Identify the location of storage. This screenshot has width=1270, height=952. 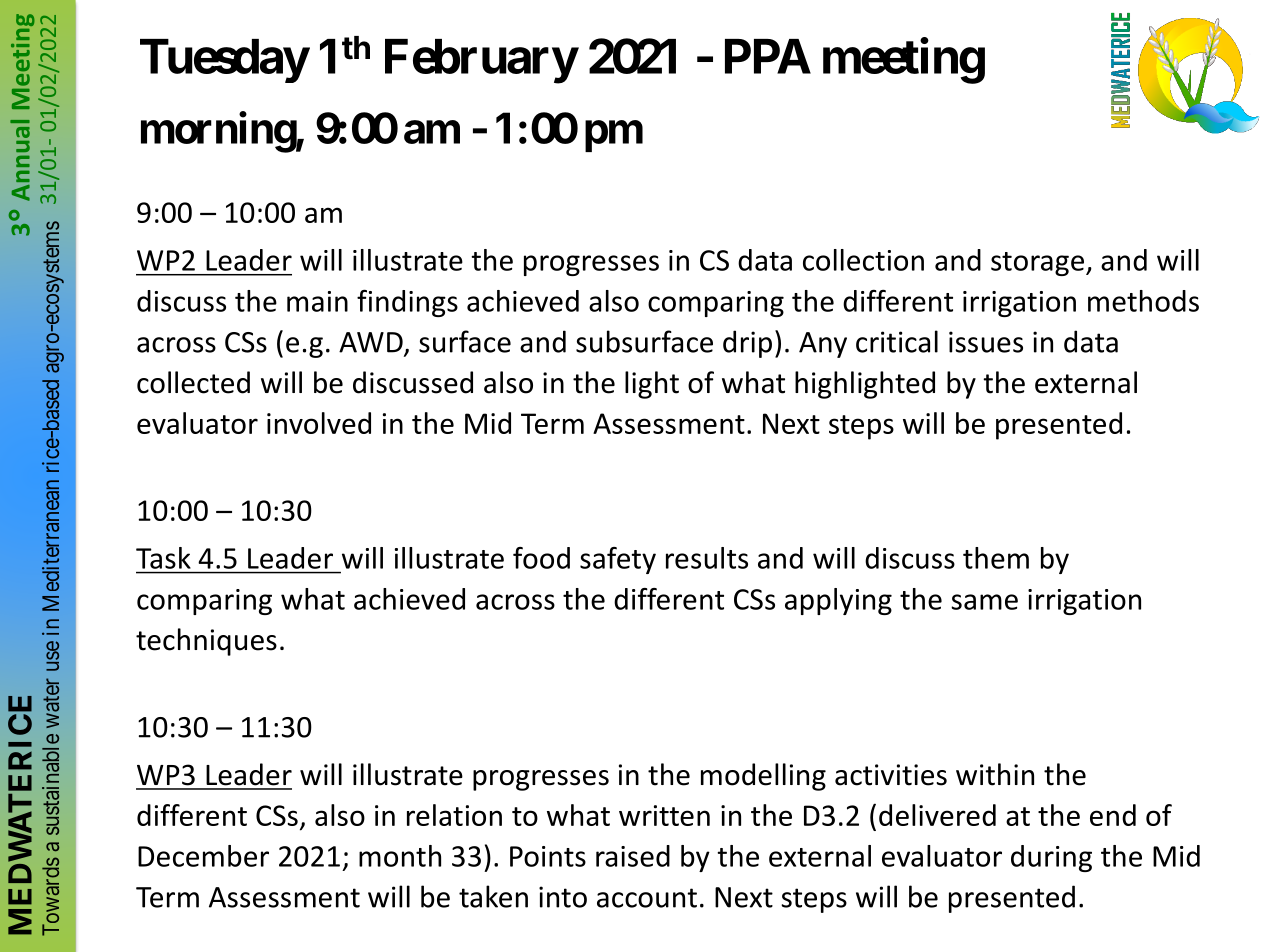
(1037, 264).
